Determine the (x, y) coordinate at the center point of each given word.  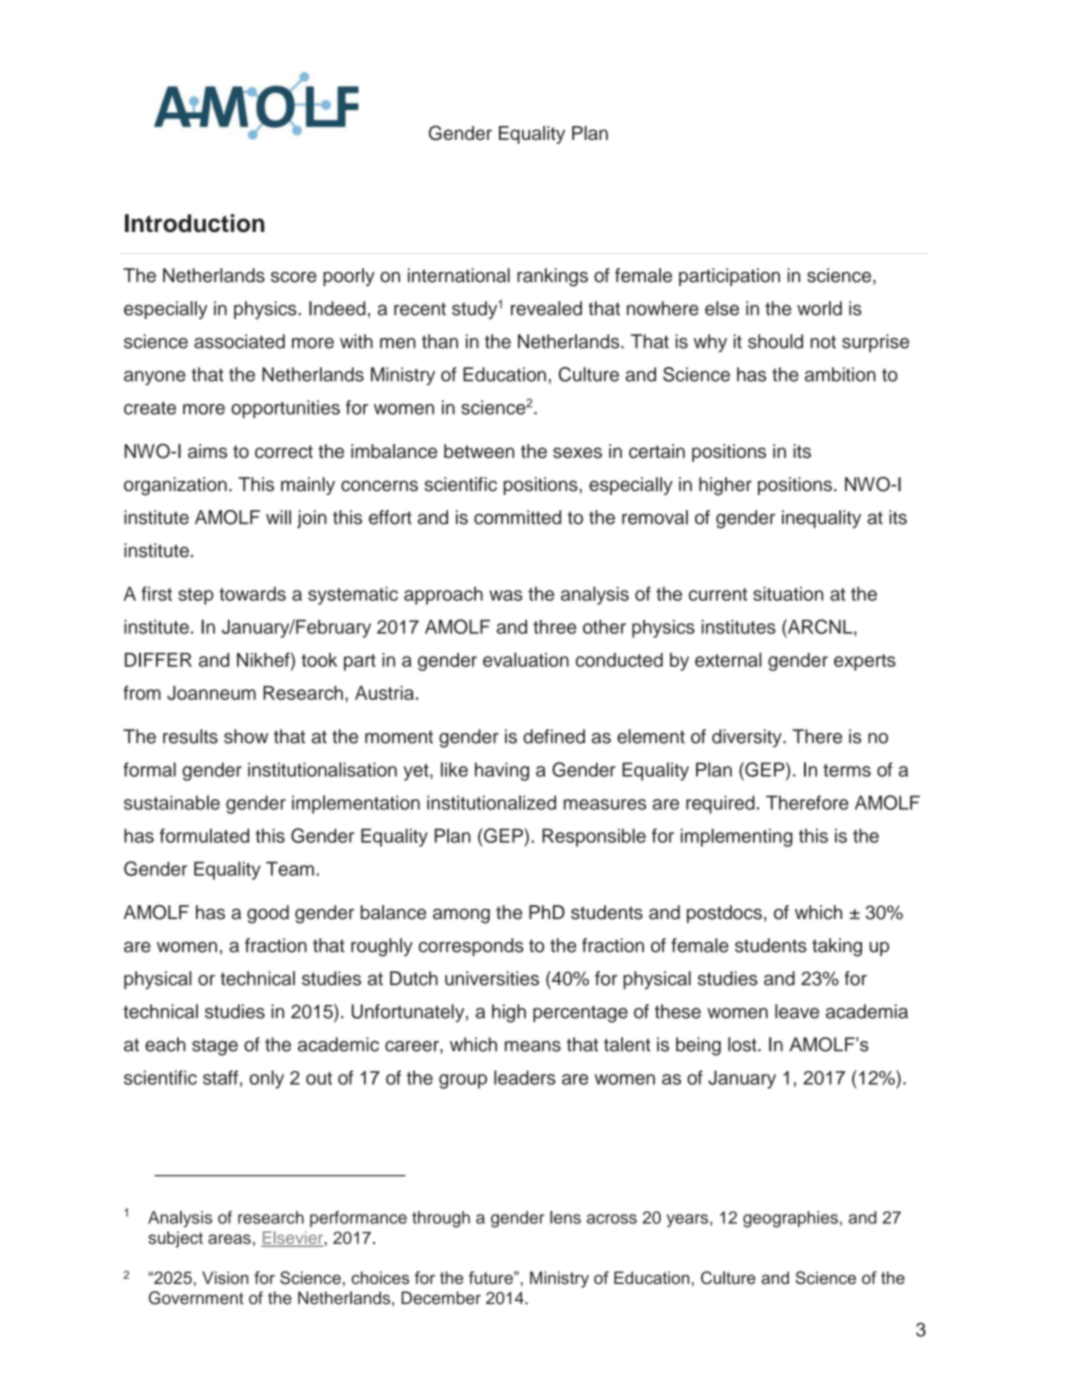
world (819, 308)
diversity (748, 738)
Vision (225, 1277)
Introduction (195, 223)
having (502, 771)
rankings (552, 277)
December (441, 1298)
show (246, 736)
